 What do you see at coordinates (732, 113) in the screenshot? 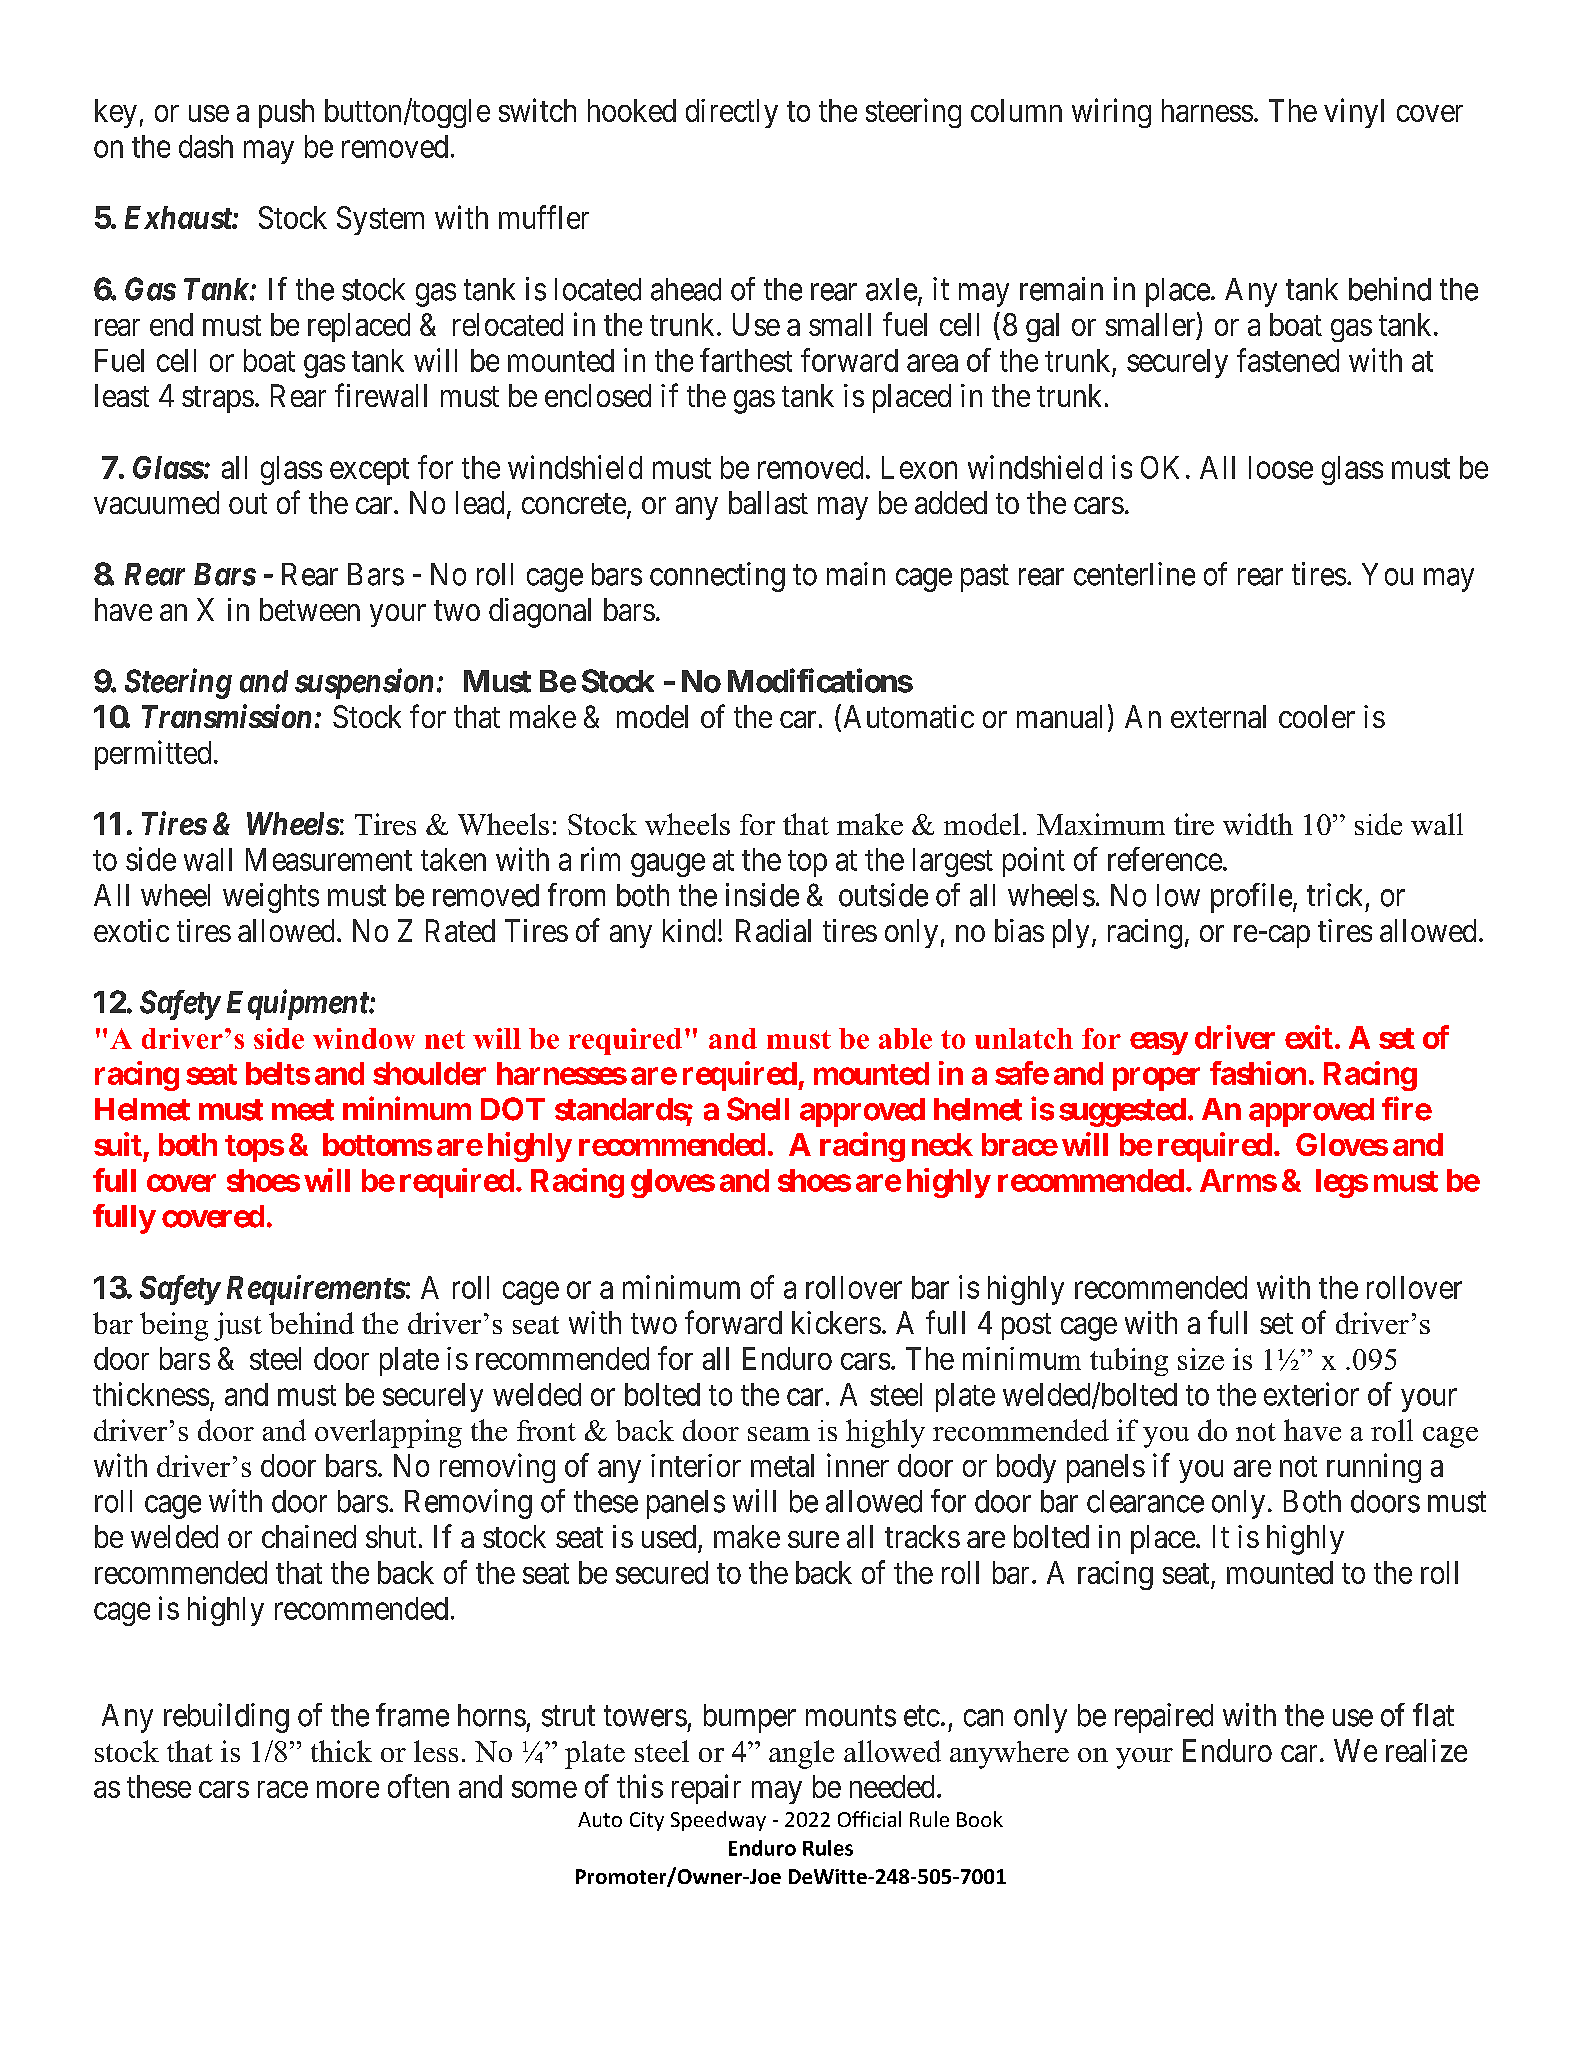
I see `directly` at bounding box center [732, 113].
